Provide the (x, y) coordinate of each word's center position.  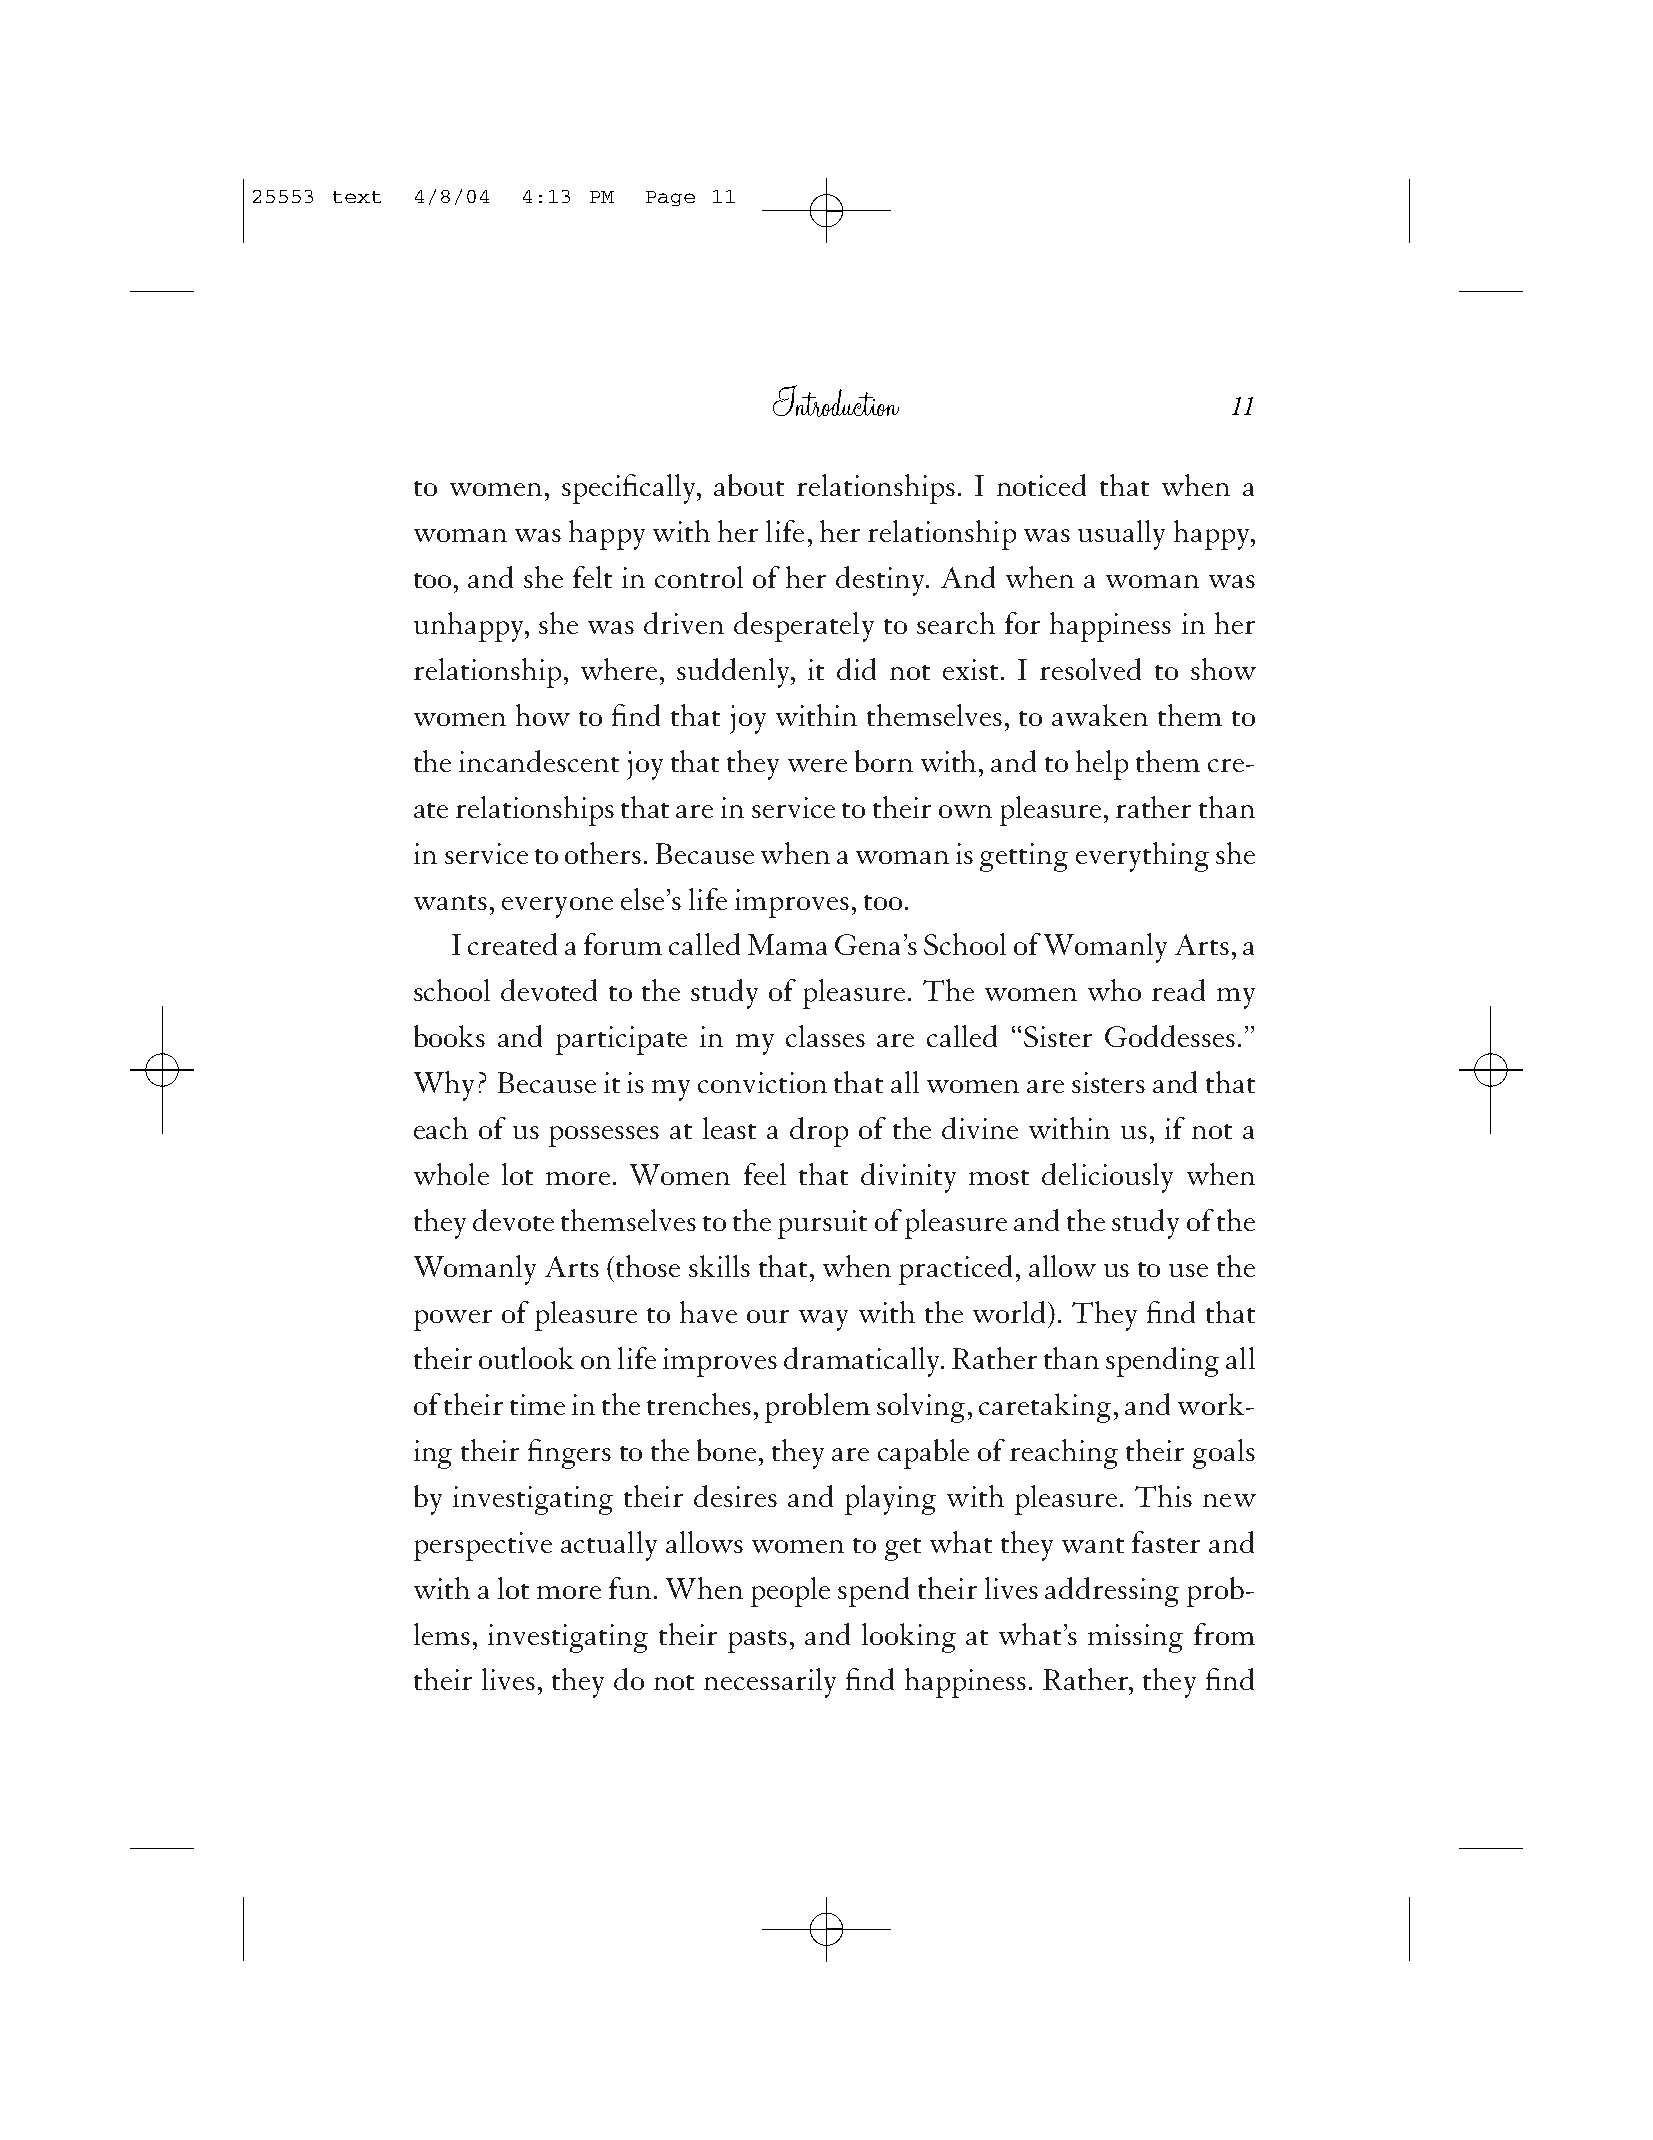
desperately (804, 627)
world (1011, 1312)
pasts (757, 1641)
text (357, 197)
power (453, 1320)
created (512, 944)
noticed (1041, 485)
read (1178, 990)
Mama (787, 944)
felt (592, 577)
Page (670, 198)
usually (1121, 535)
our (768, 1316)
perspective (483, 1546)
